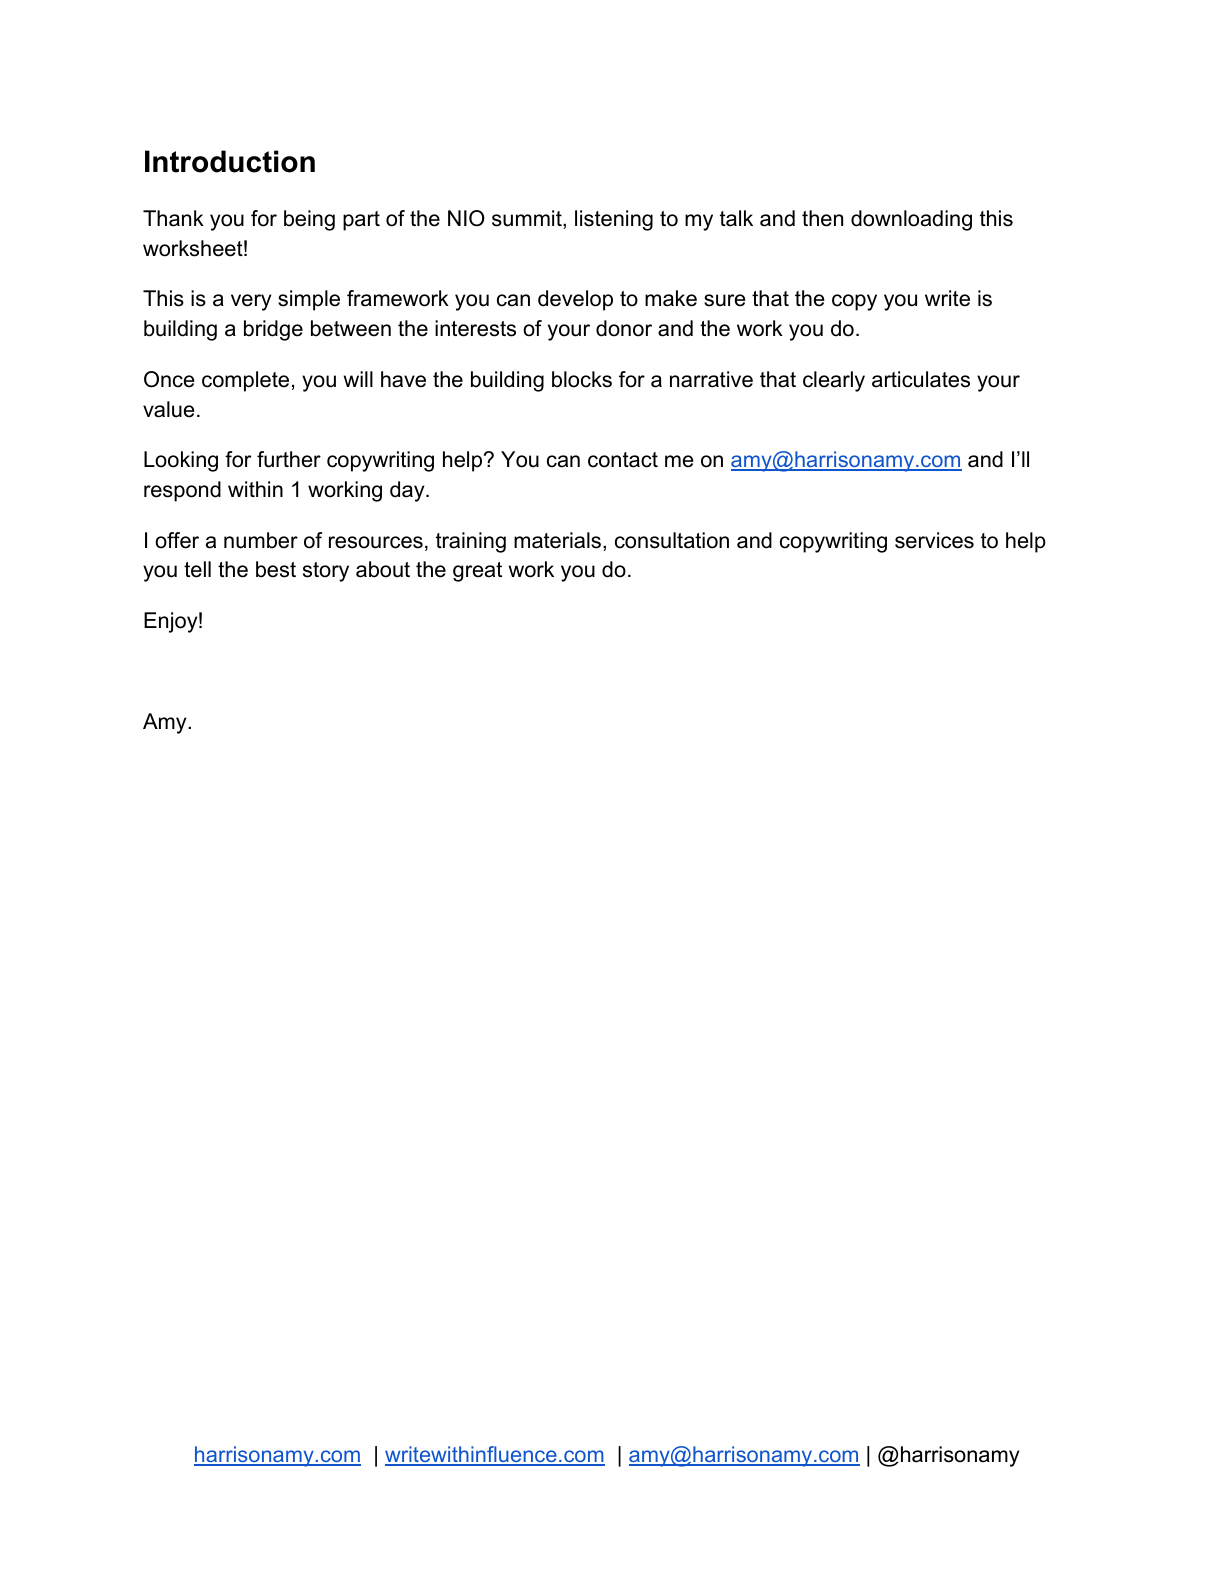 The height and width of the screenshot is (1573, 1216). I want to click on then, so click(822, 218).
